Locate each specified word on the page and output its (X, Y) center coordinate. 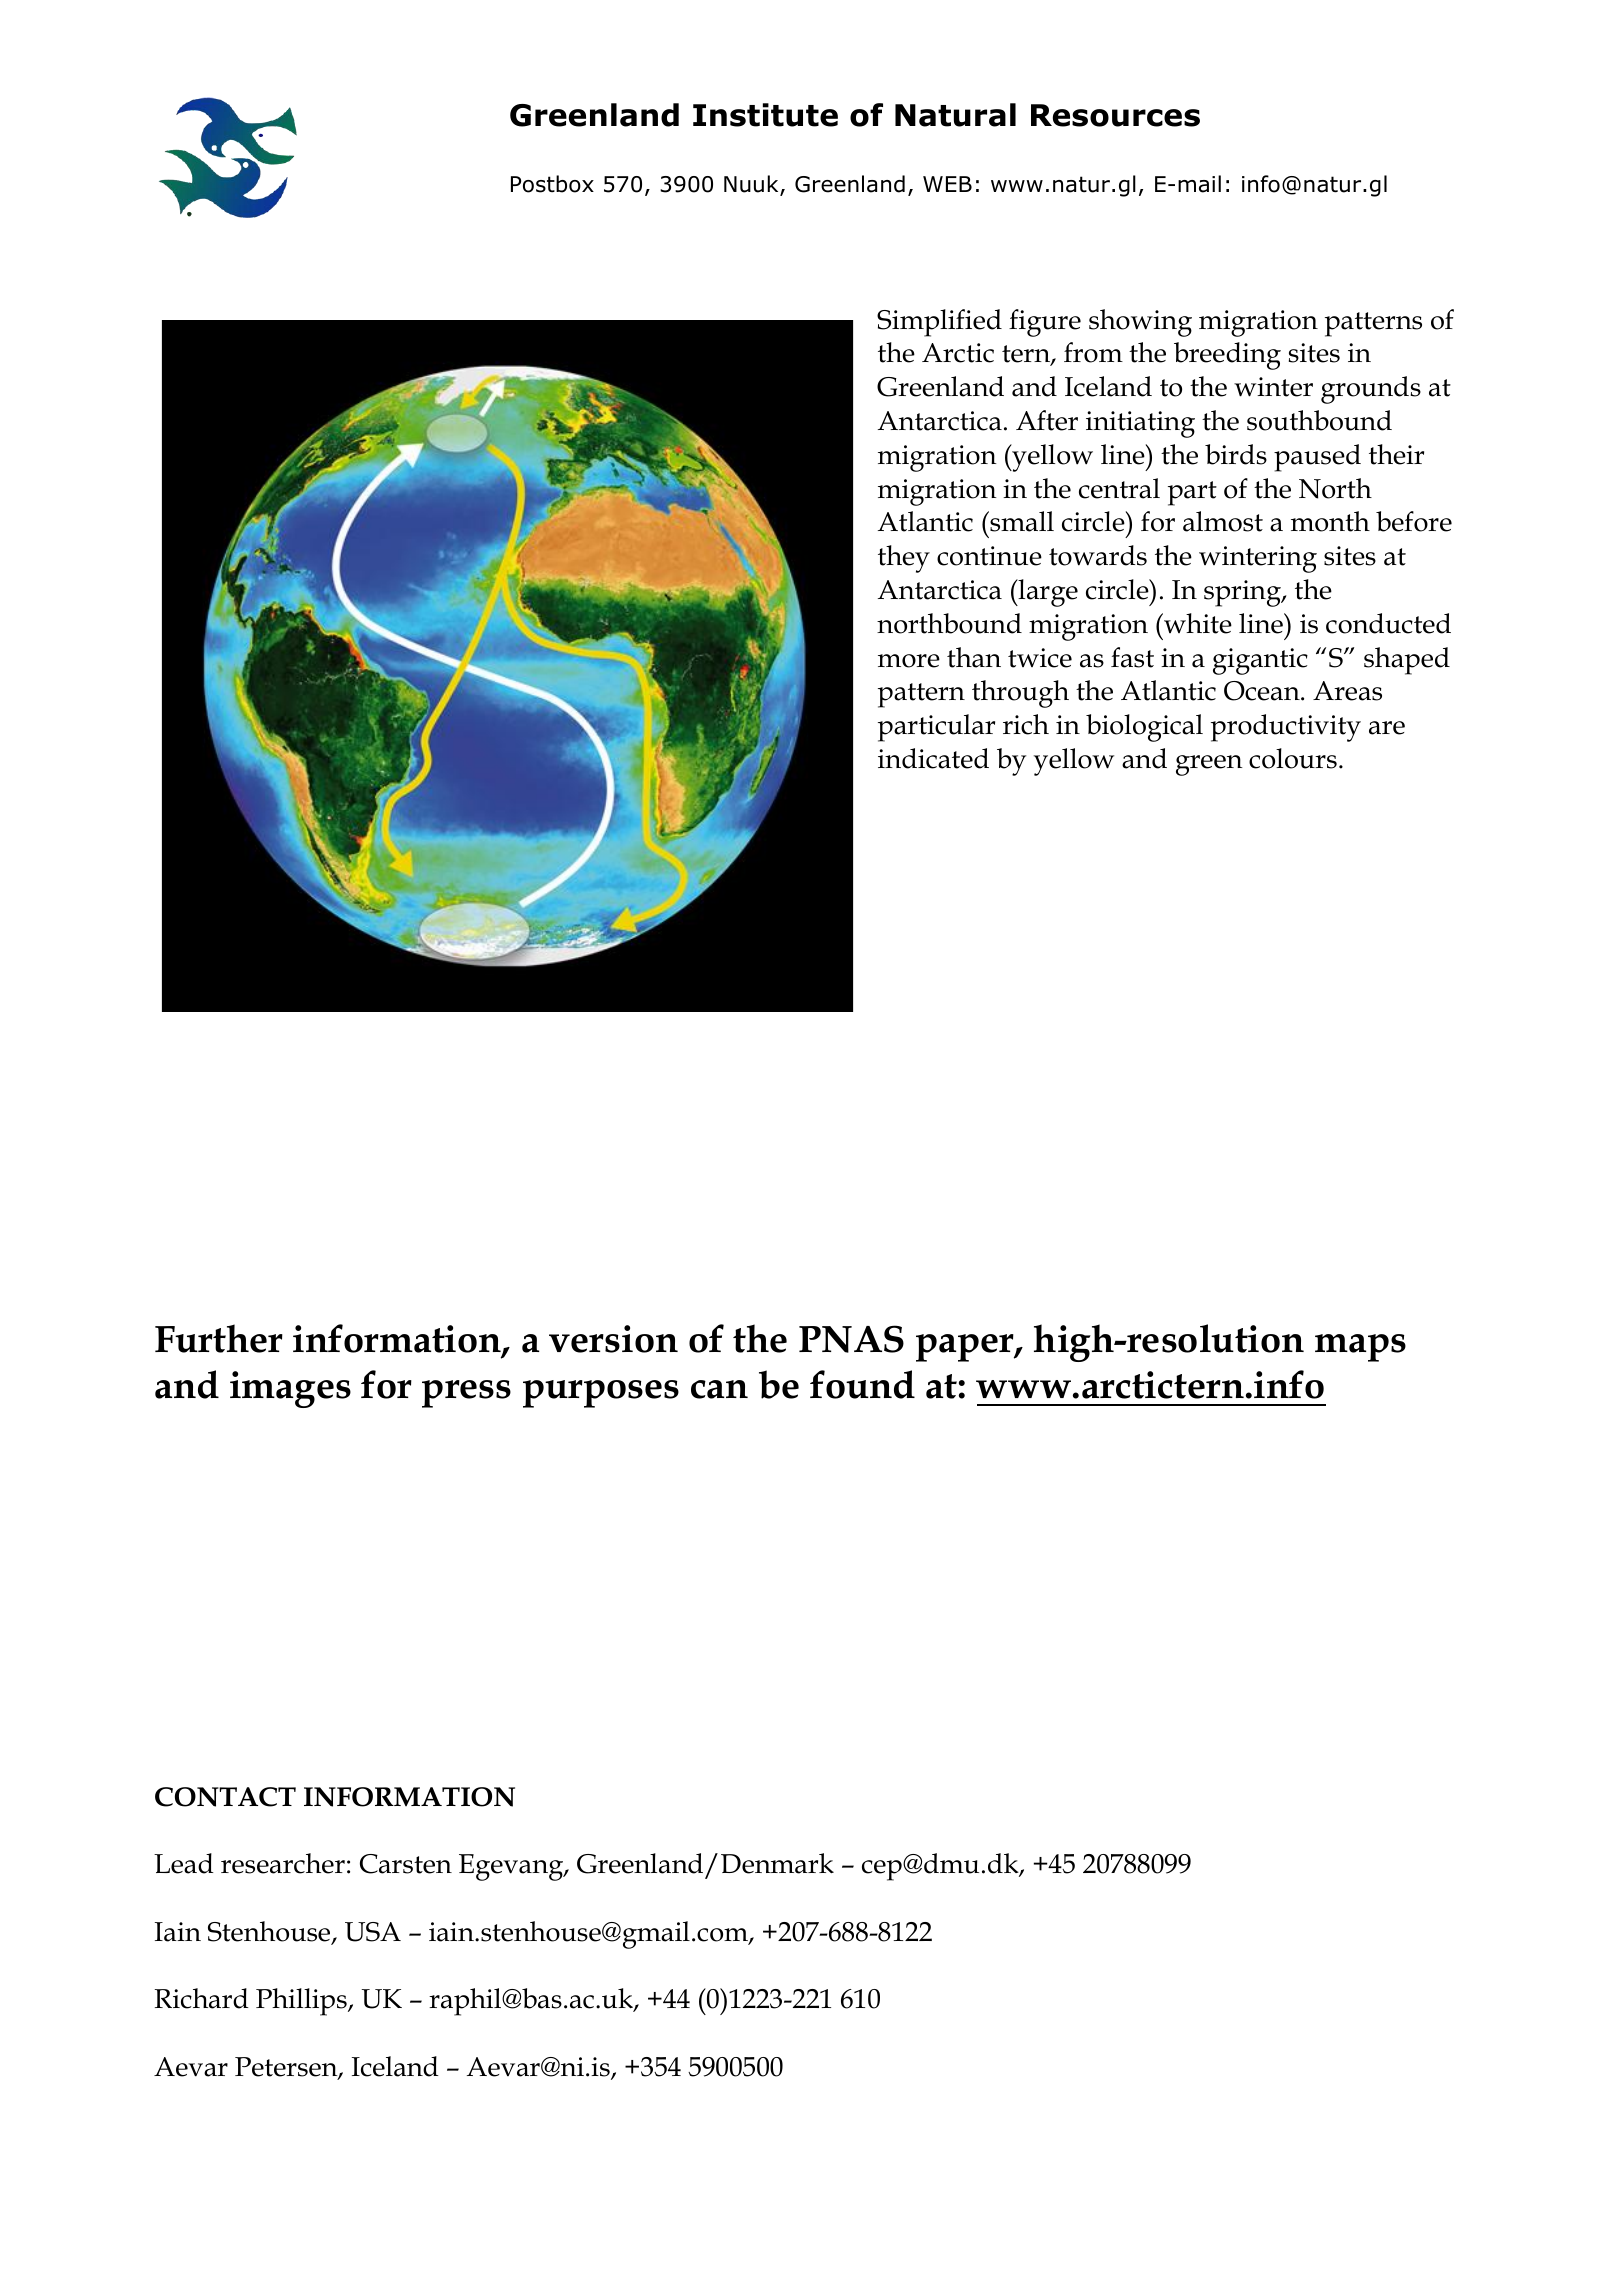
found (862, 1384)
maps (1360, 1348)
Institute (765, 115)
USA (373, 1932)
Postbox (552, 184)
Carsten (406, 1864)
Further (219, 1338)
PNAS (851, 1339)
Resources (1115, 115)
